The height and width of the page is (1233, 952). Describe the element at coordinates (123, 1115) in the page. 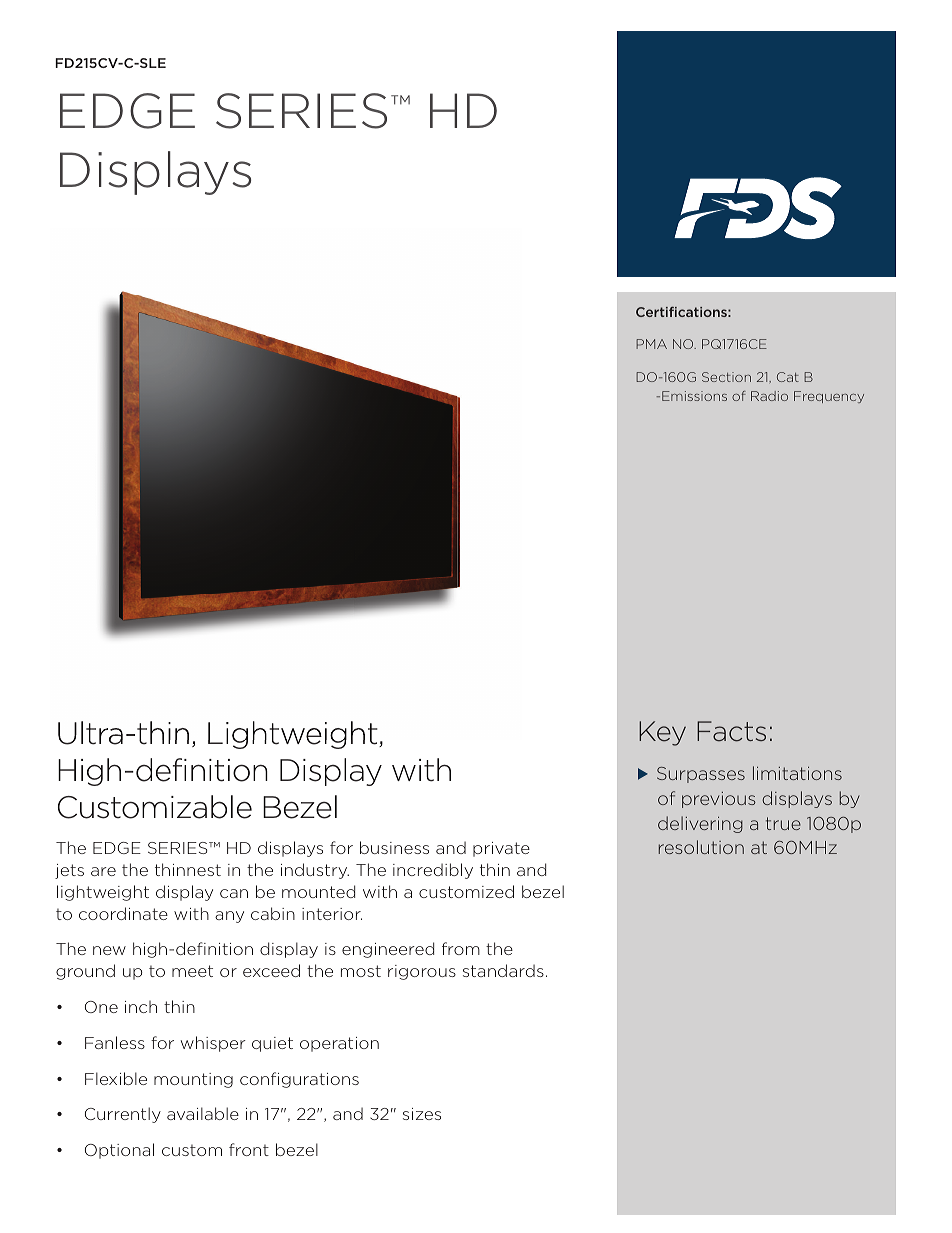

I see `Currently` at that location.
